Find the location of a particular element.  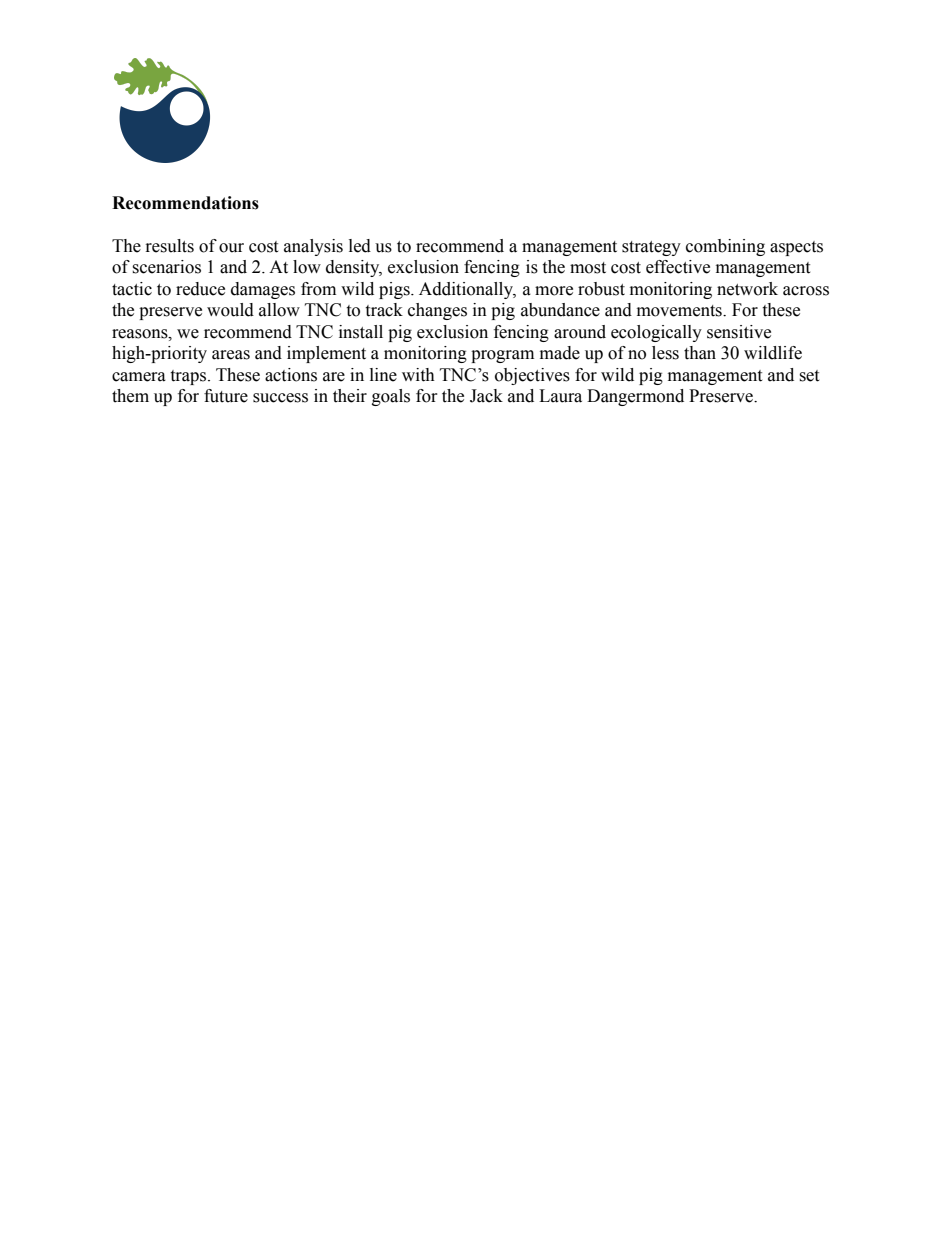

future is located at coordinates (226, 396).
